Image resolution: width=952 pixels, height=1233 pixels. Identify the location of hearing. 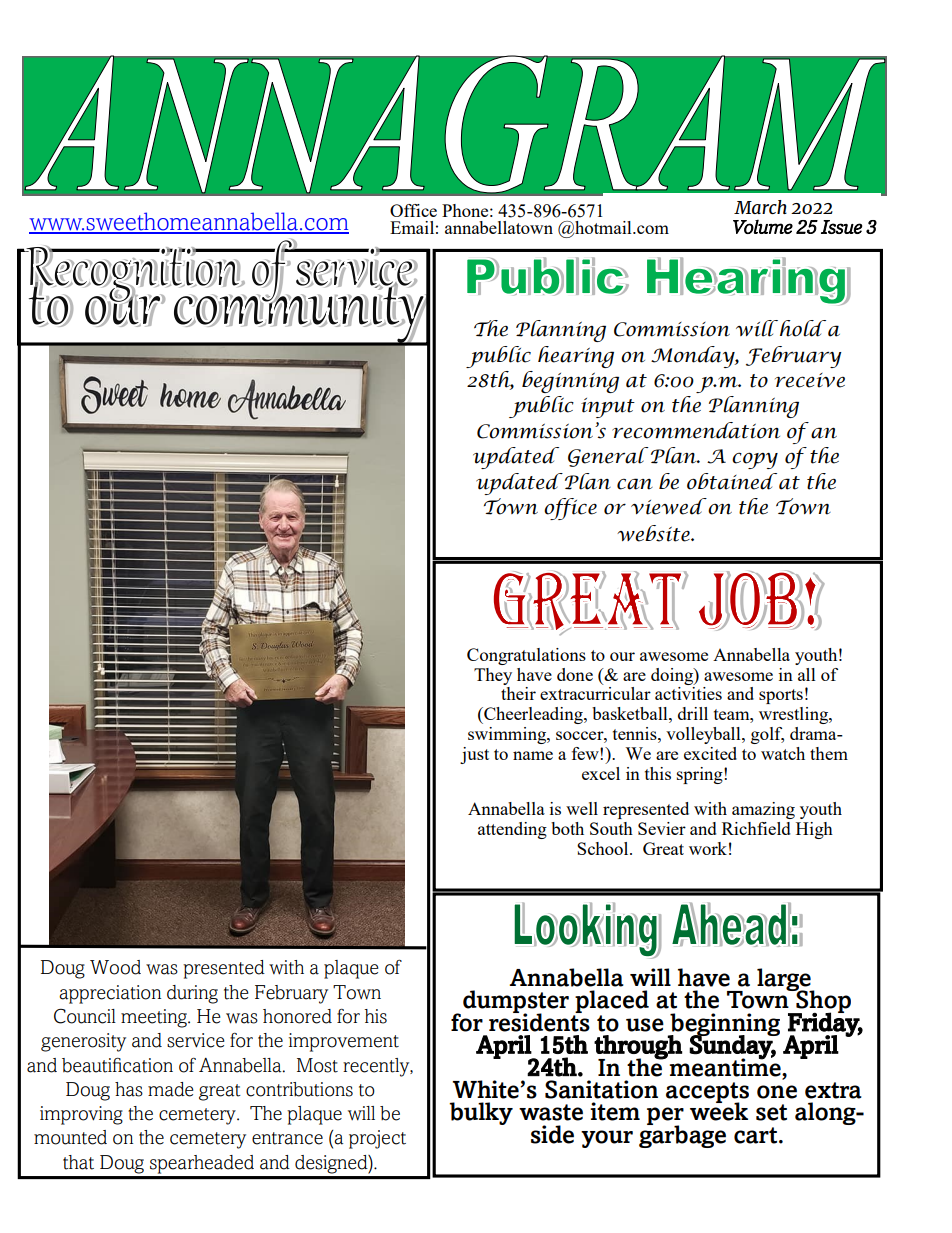
(576, 357).
